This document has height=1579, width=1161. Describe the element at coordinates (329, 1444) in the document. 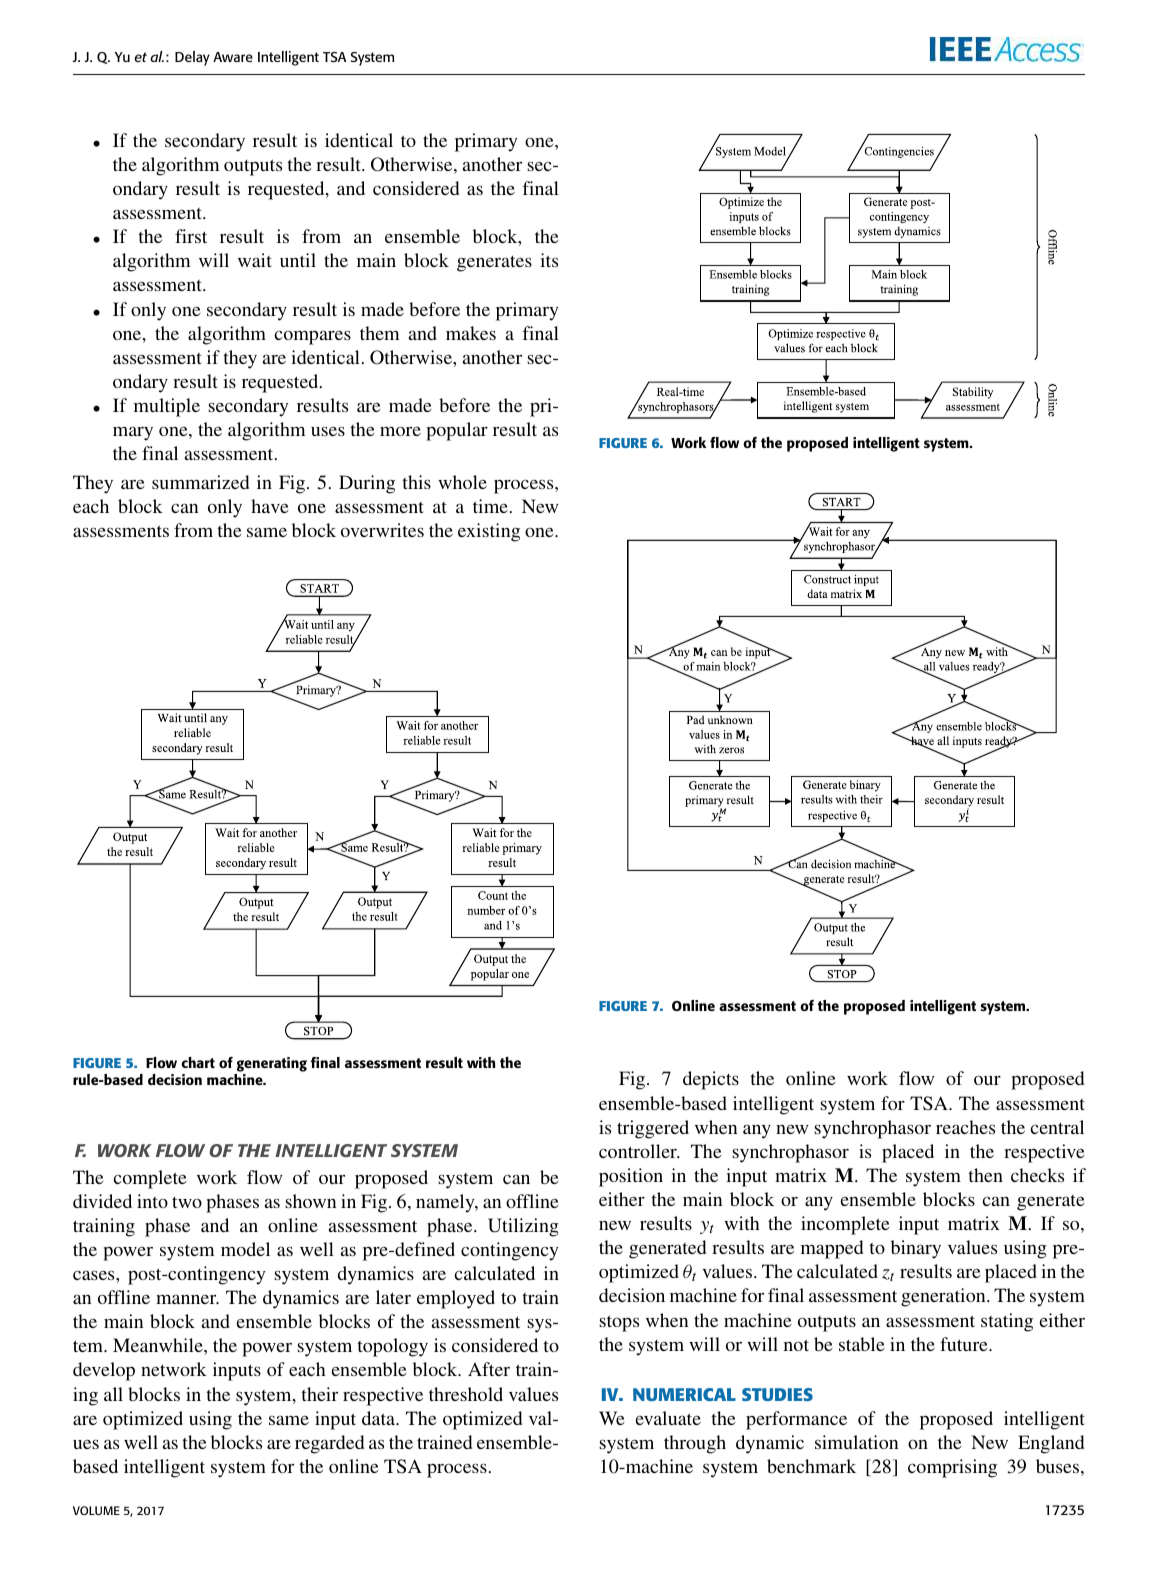

I see `regarded` at that location.
